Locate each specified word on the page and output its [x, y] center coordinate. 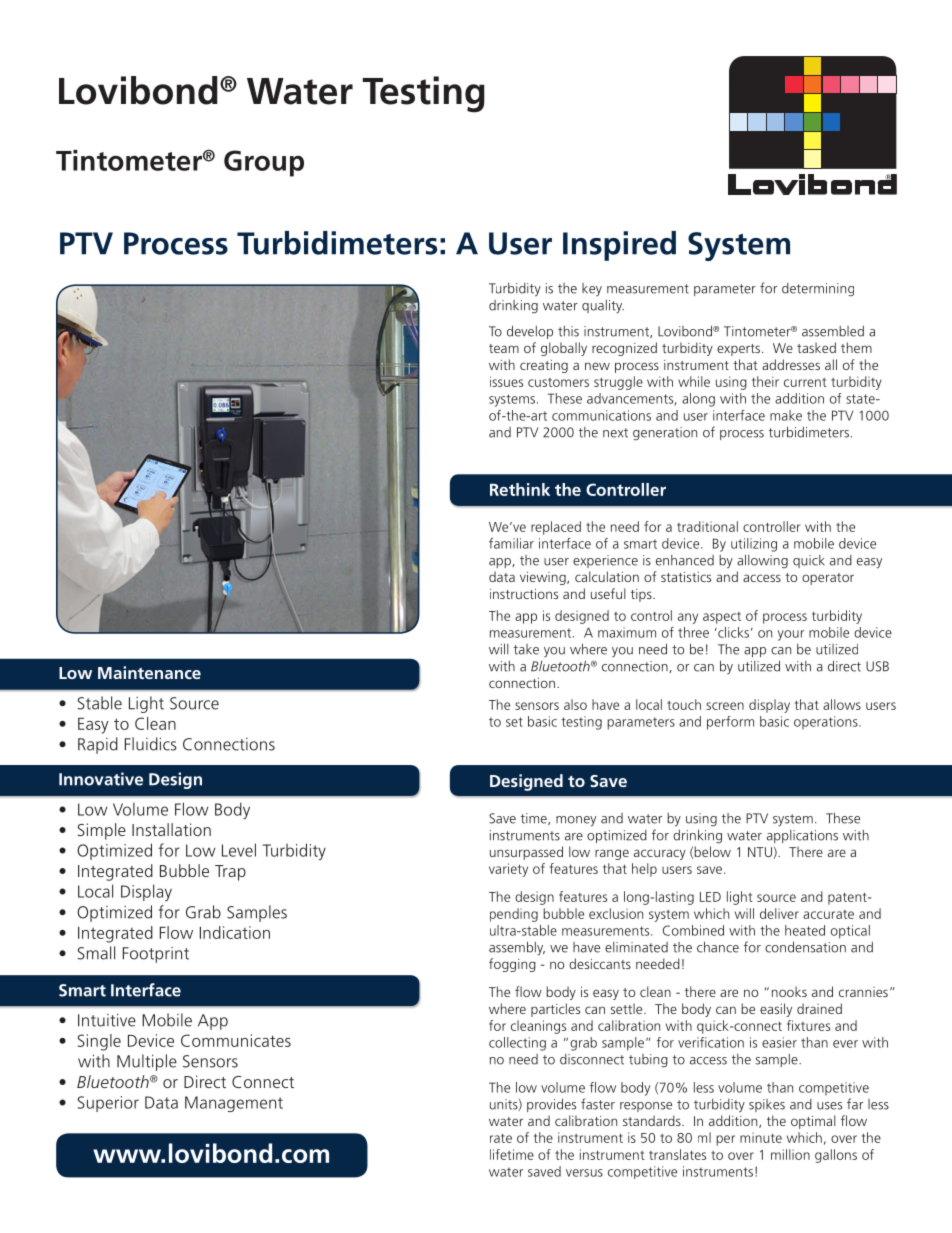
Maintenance [149, 672]
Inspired [619, 246]
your [791, 635]
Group [264, 163]
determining [818, 290]
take [526, 649]
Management [234, 1104]
